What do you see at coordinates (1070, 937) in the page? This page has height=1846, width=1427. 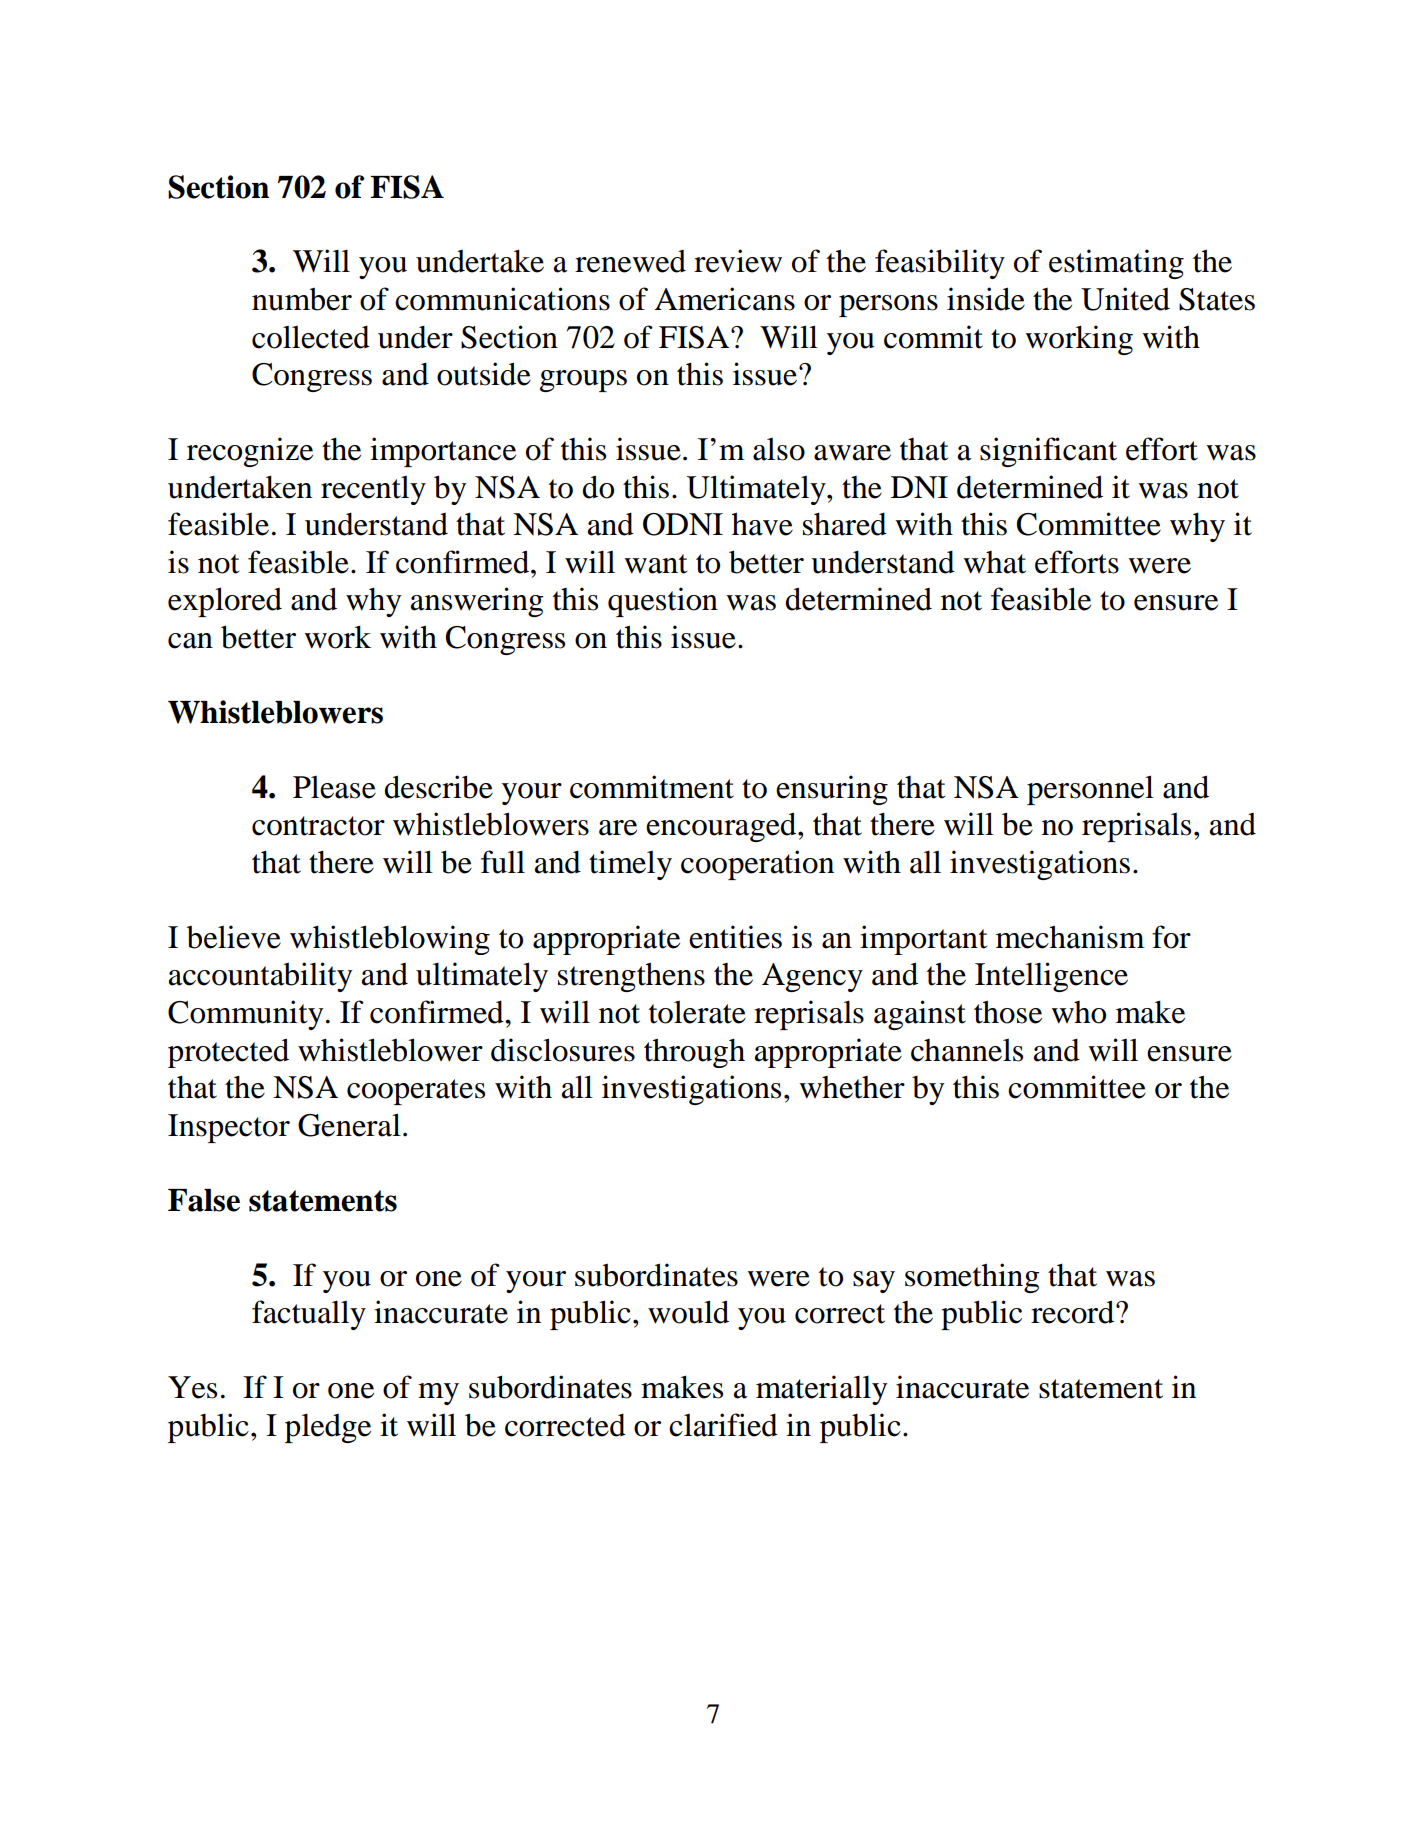 I see `mechanism` at bounding box center [1070, 937].
